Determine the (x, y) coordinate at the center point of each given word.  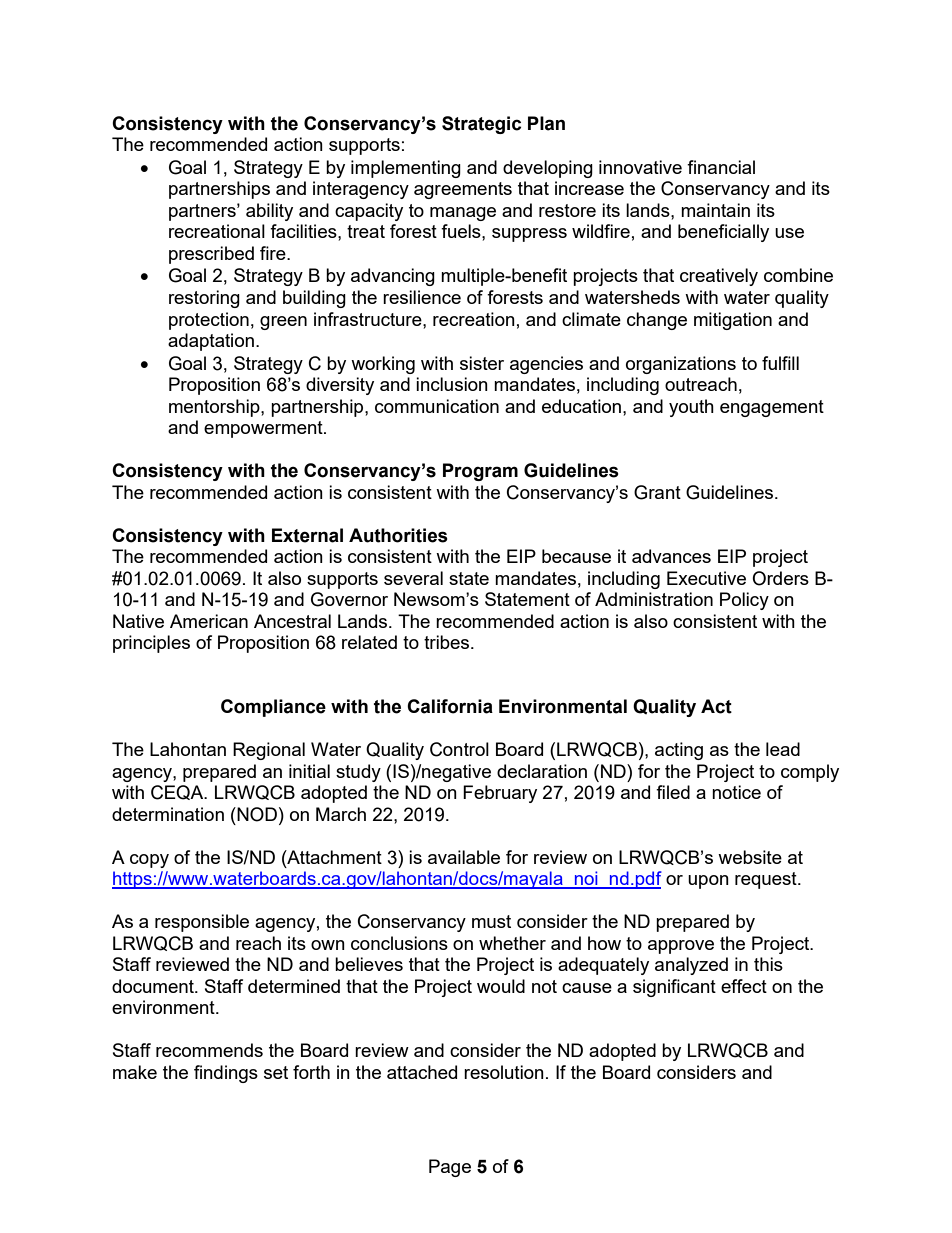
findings (226, 1074)
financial (721, 167)
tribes (448, 642)
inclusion (452, 384)
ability (269, 212)
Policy (744, 601)
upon (708, 882)
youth (691, 408)
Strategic (481, 125)
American (209, 621)
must (491, 921)
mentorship (215, 408)
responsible (202, 923)
